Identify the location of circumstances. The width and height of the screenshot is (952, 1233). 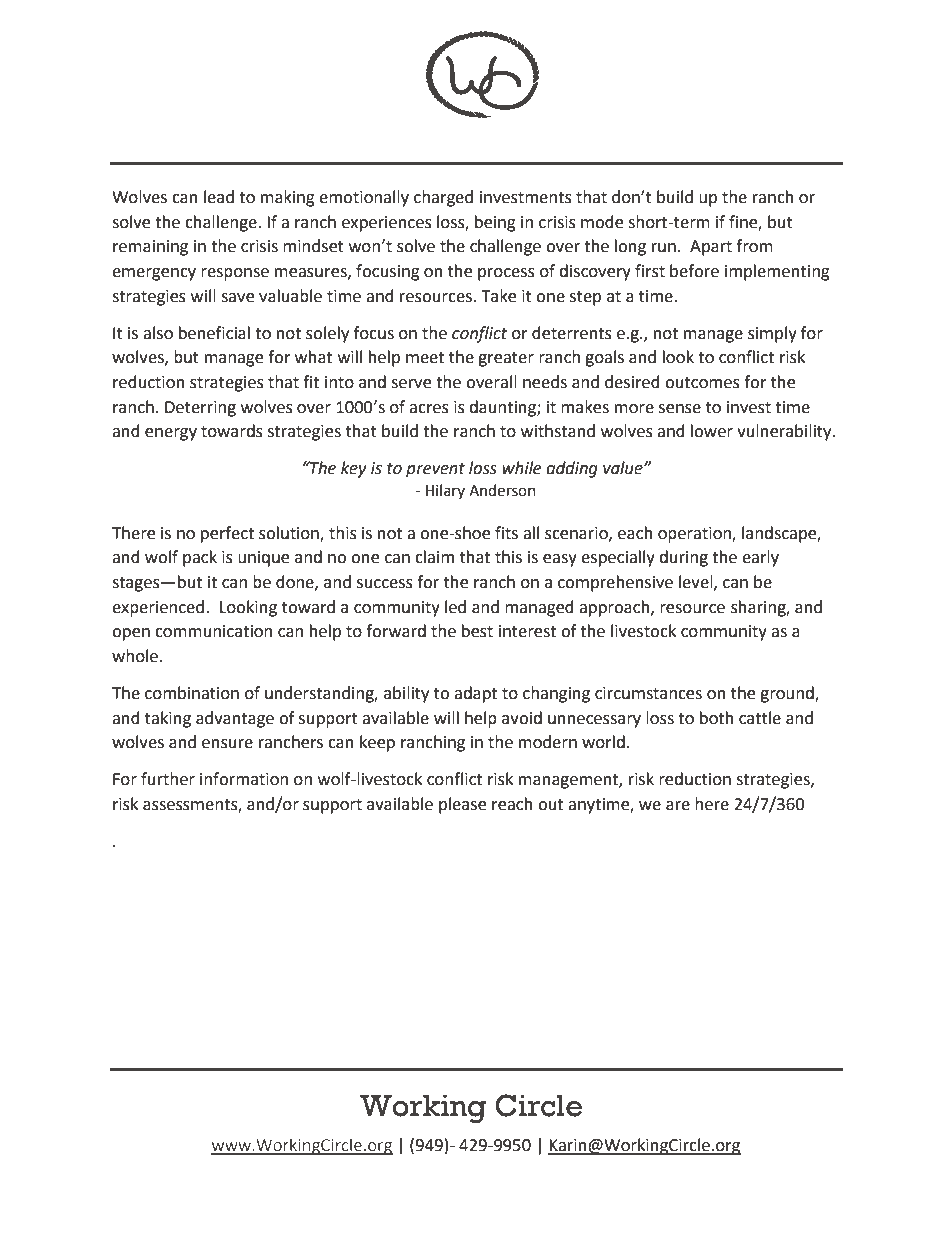
(648, 693).
